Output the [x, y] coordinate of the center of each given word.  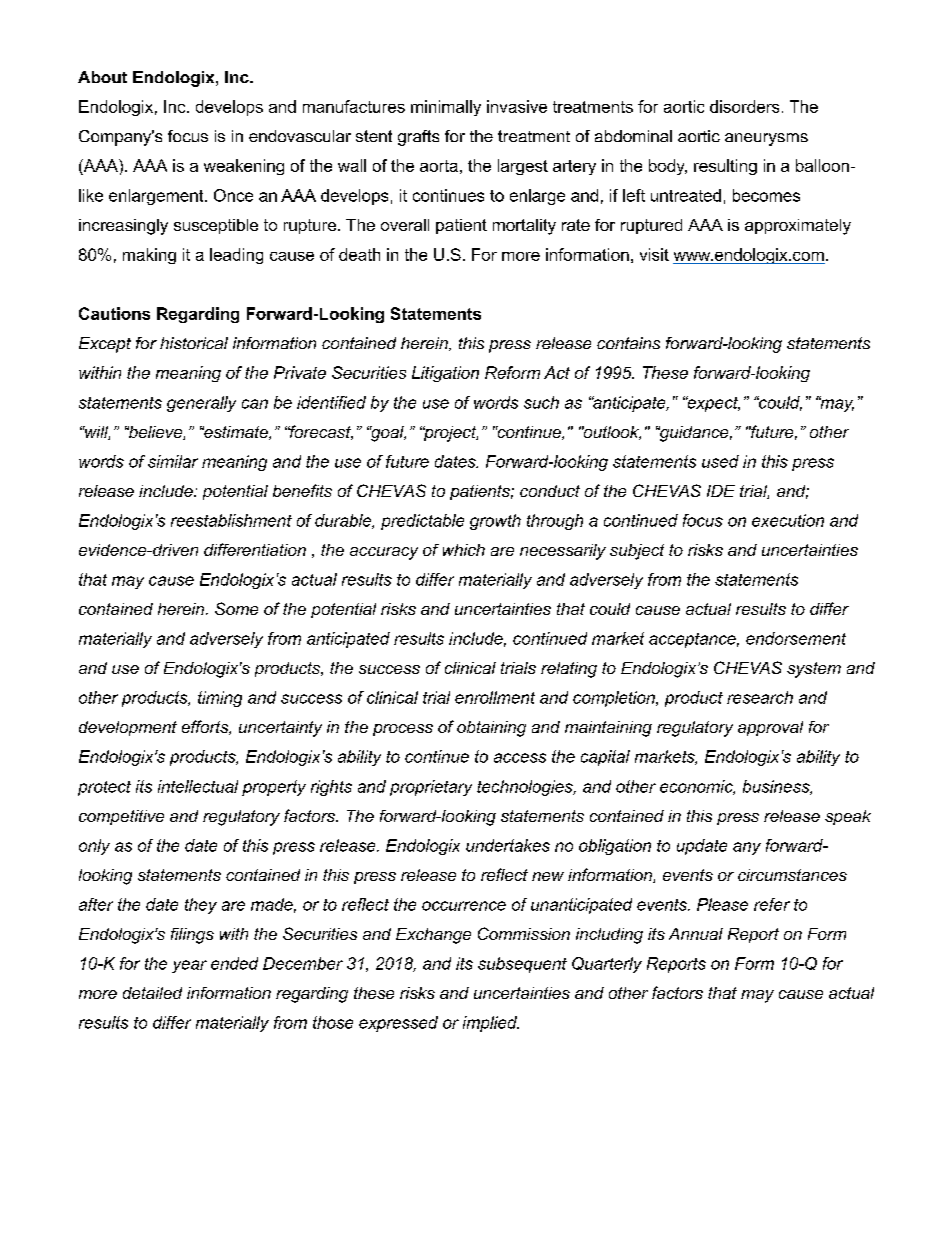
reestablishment [231, 520]
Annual [696, 934]
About [102, 77]
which [464, 550]
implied [491, 1024]
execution [788, 520]
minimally [446, 108]
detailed [152, 993]
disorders [744, 106]
